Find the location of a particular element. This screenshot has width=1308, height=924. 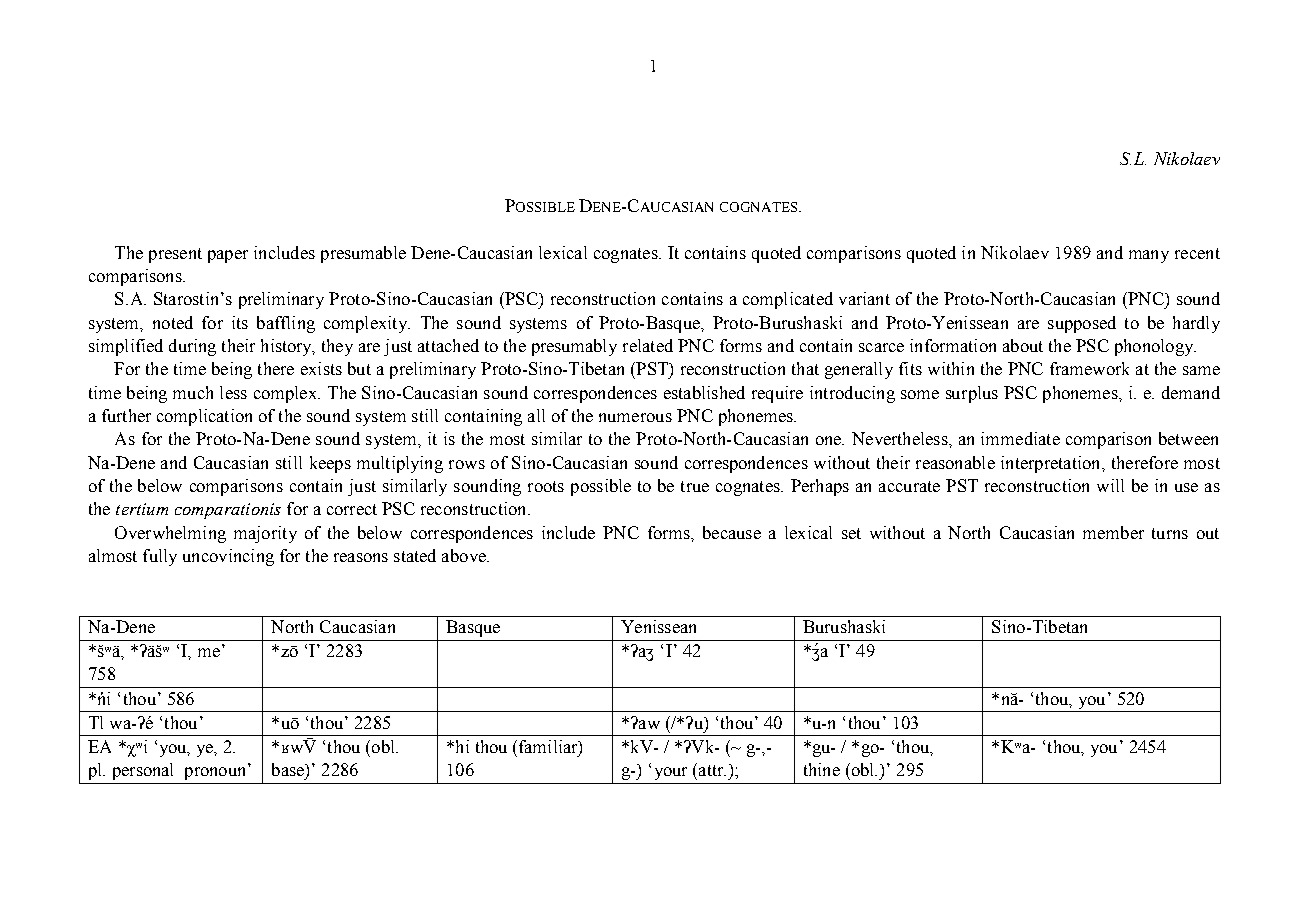

complicated is located at coordinates (788, 300).
